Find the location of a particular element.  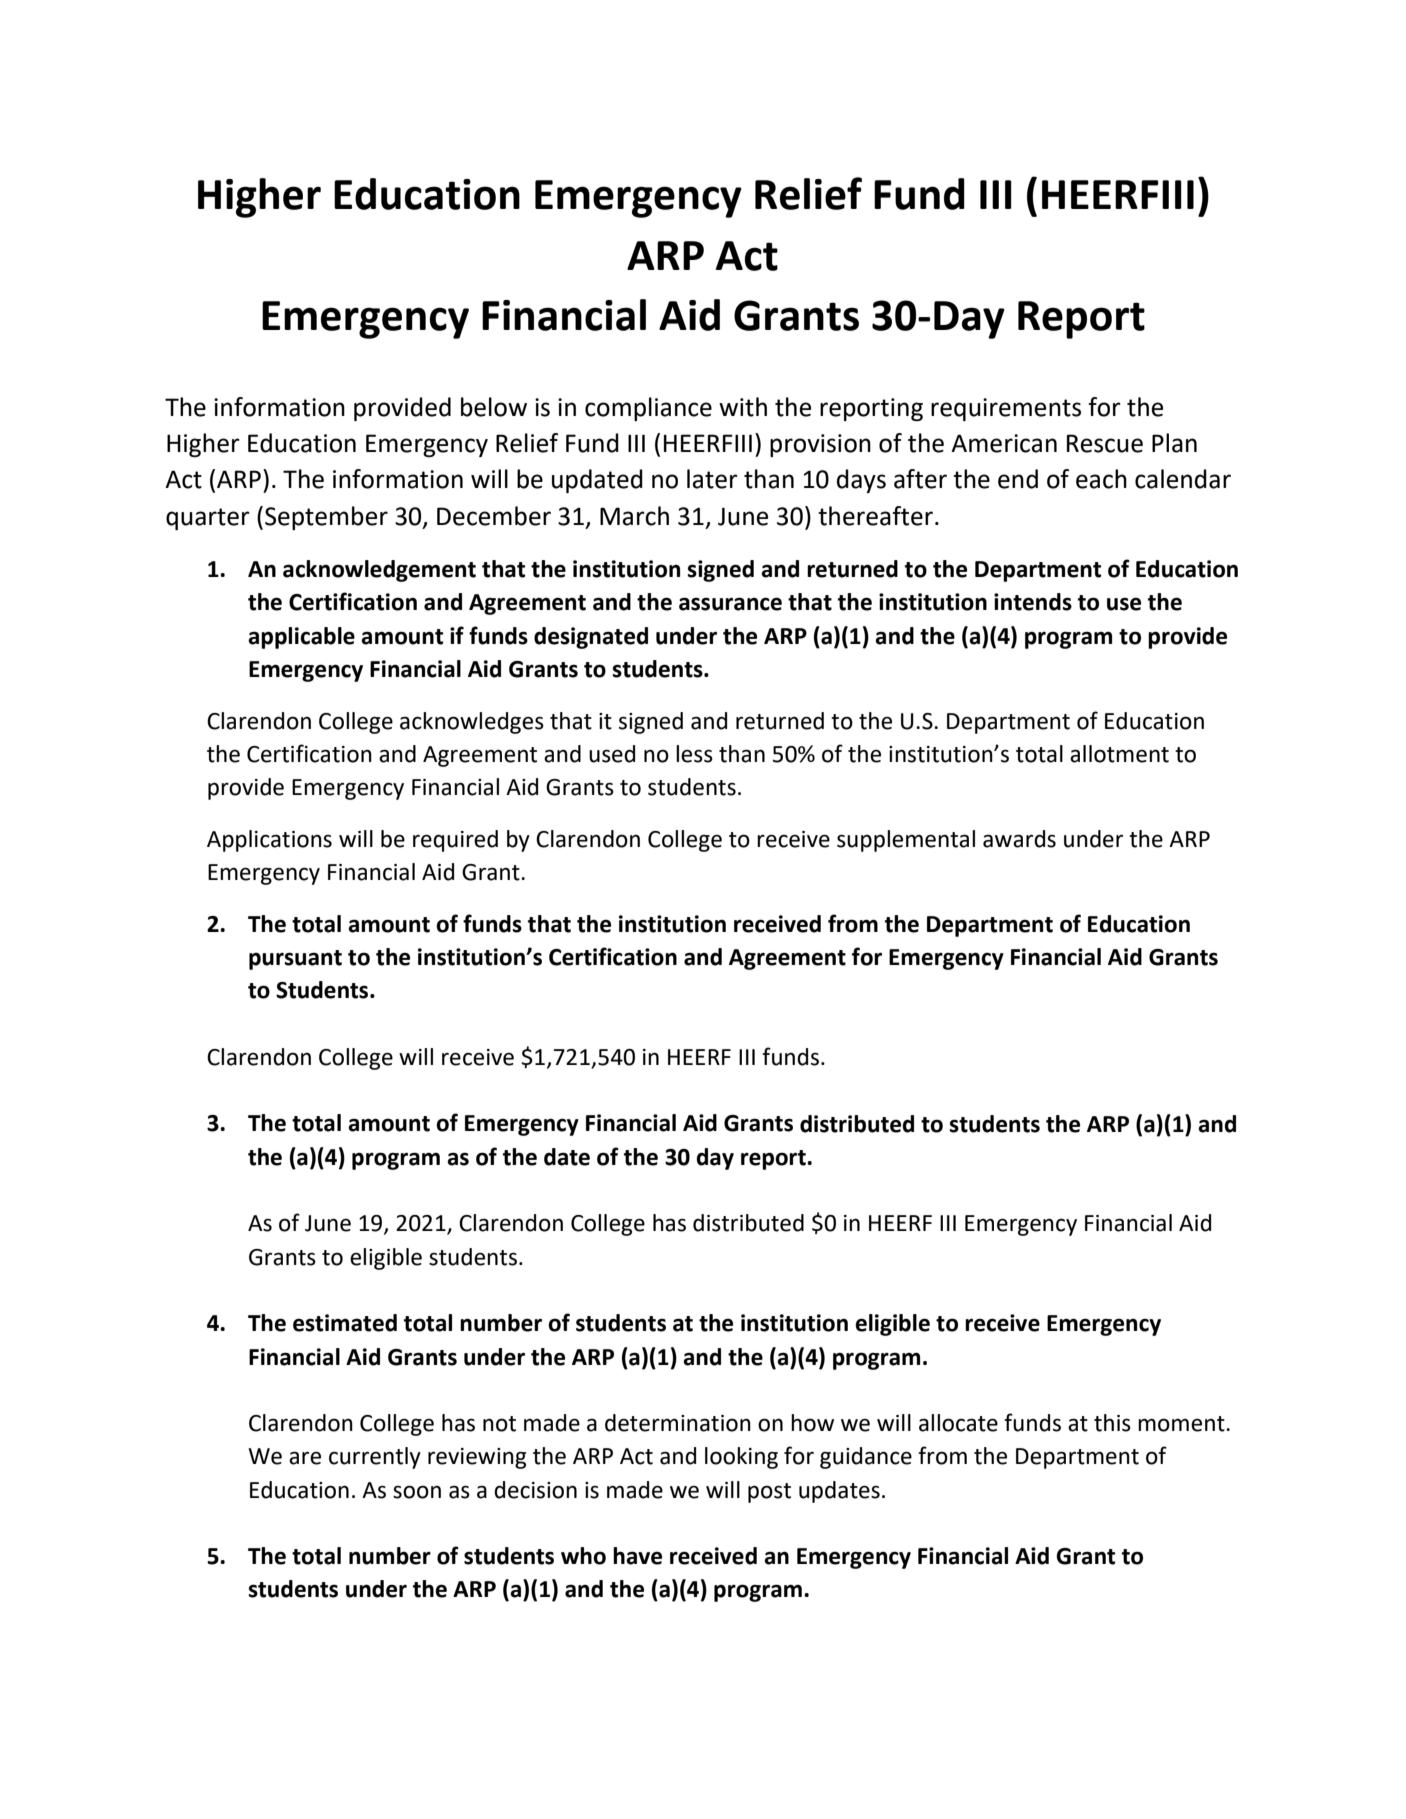

allotment is located at coordinates (1119, 754).
